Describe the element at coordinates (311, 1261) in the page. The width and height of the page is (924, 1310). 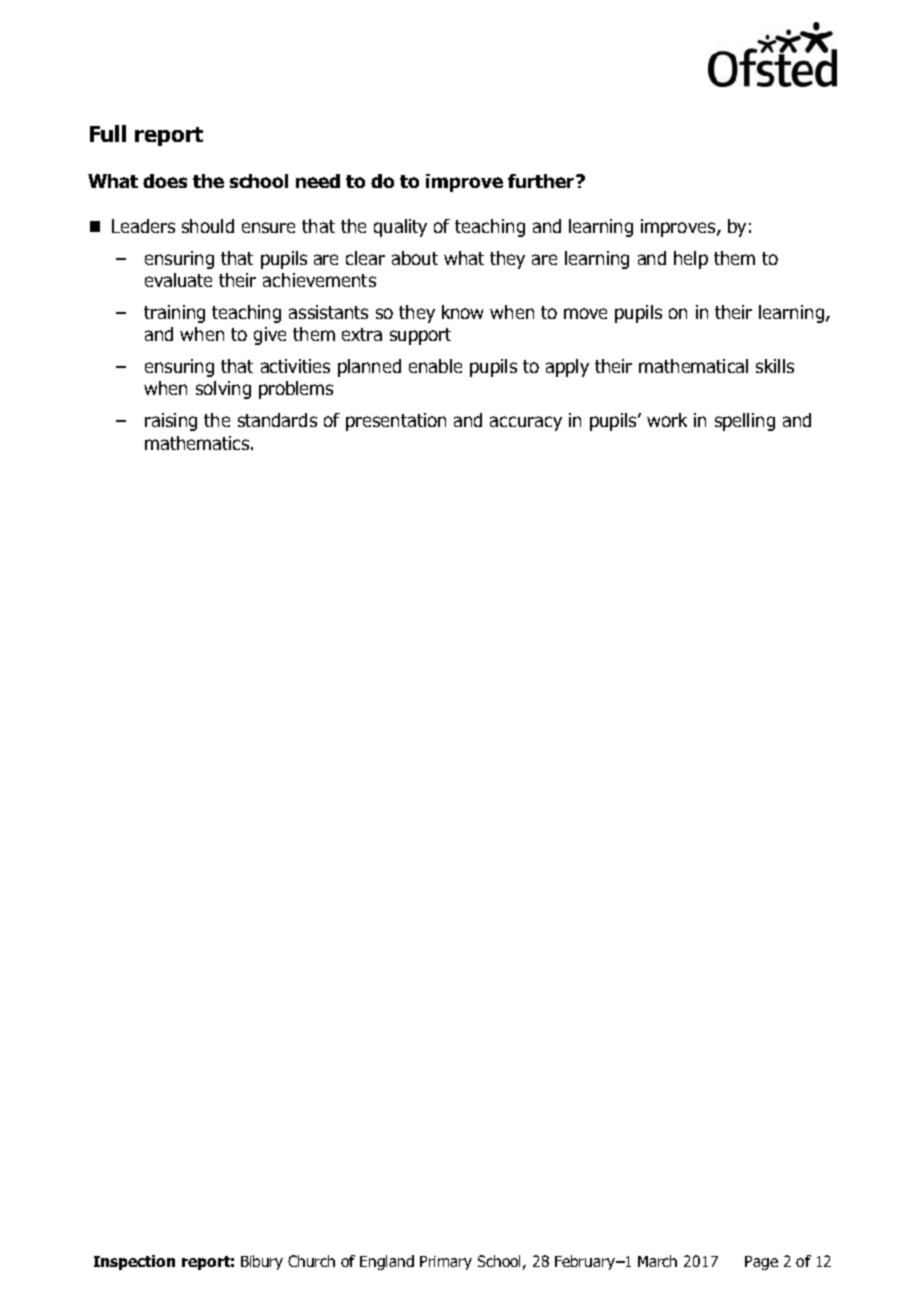
I see `Church` at that location.
